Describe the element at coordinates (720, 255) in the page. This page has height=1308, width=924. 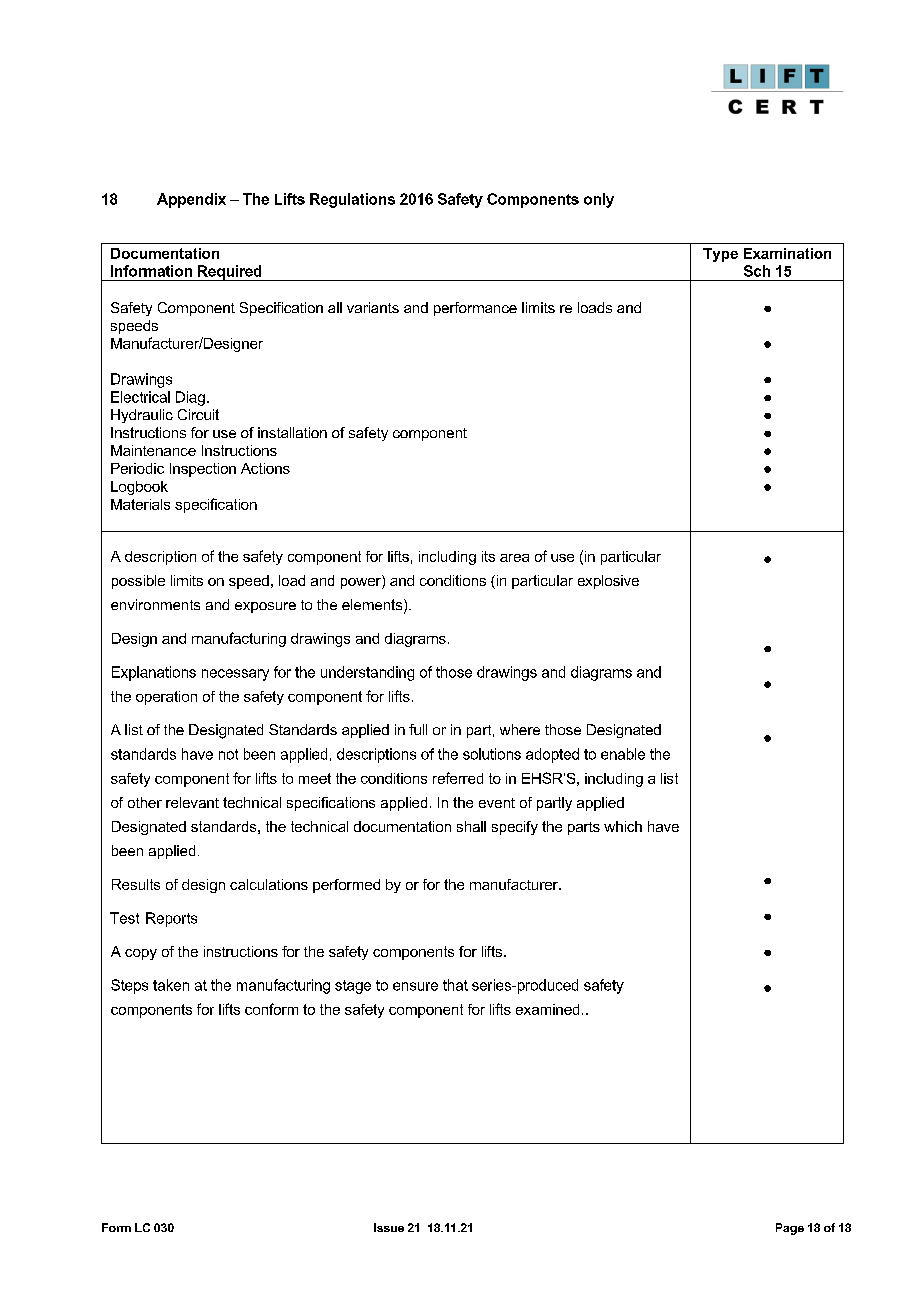
I see `Type` at that location.
